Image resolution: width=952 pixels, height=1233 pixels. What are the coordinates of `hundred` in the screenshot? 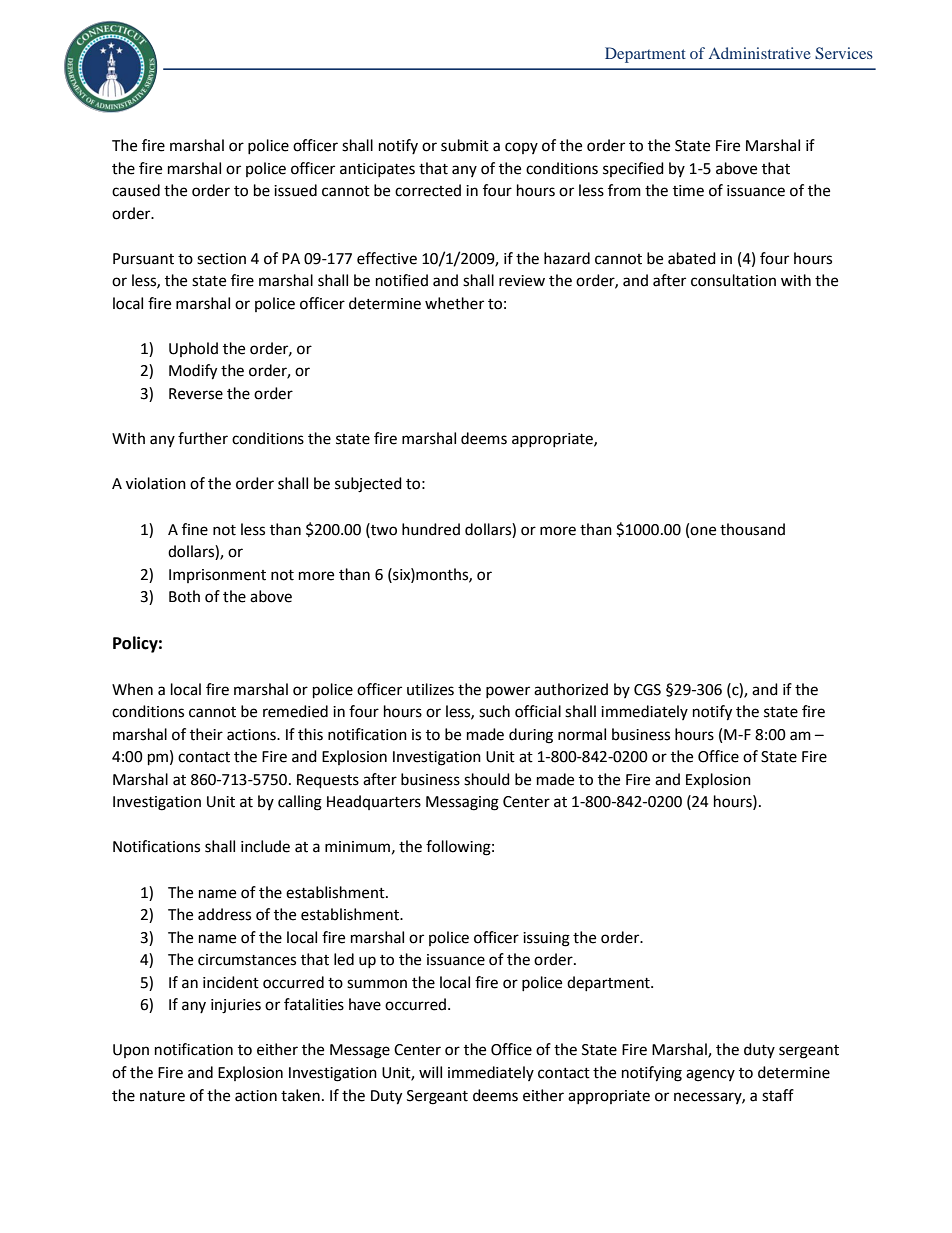 It's located at (431, 529).
